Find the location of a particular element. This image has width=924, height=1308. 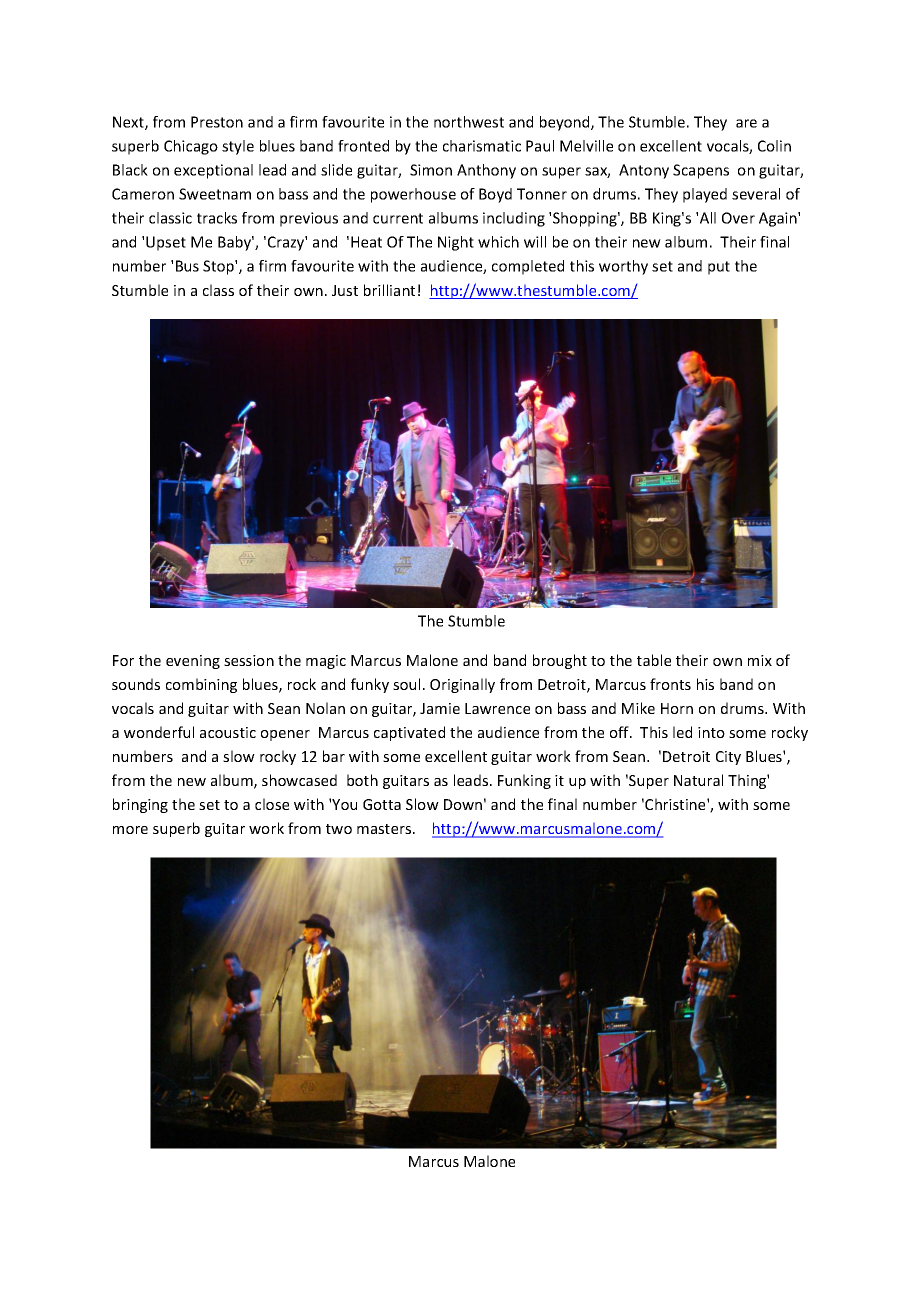

table is located at coordinates (654, 660).
